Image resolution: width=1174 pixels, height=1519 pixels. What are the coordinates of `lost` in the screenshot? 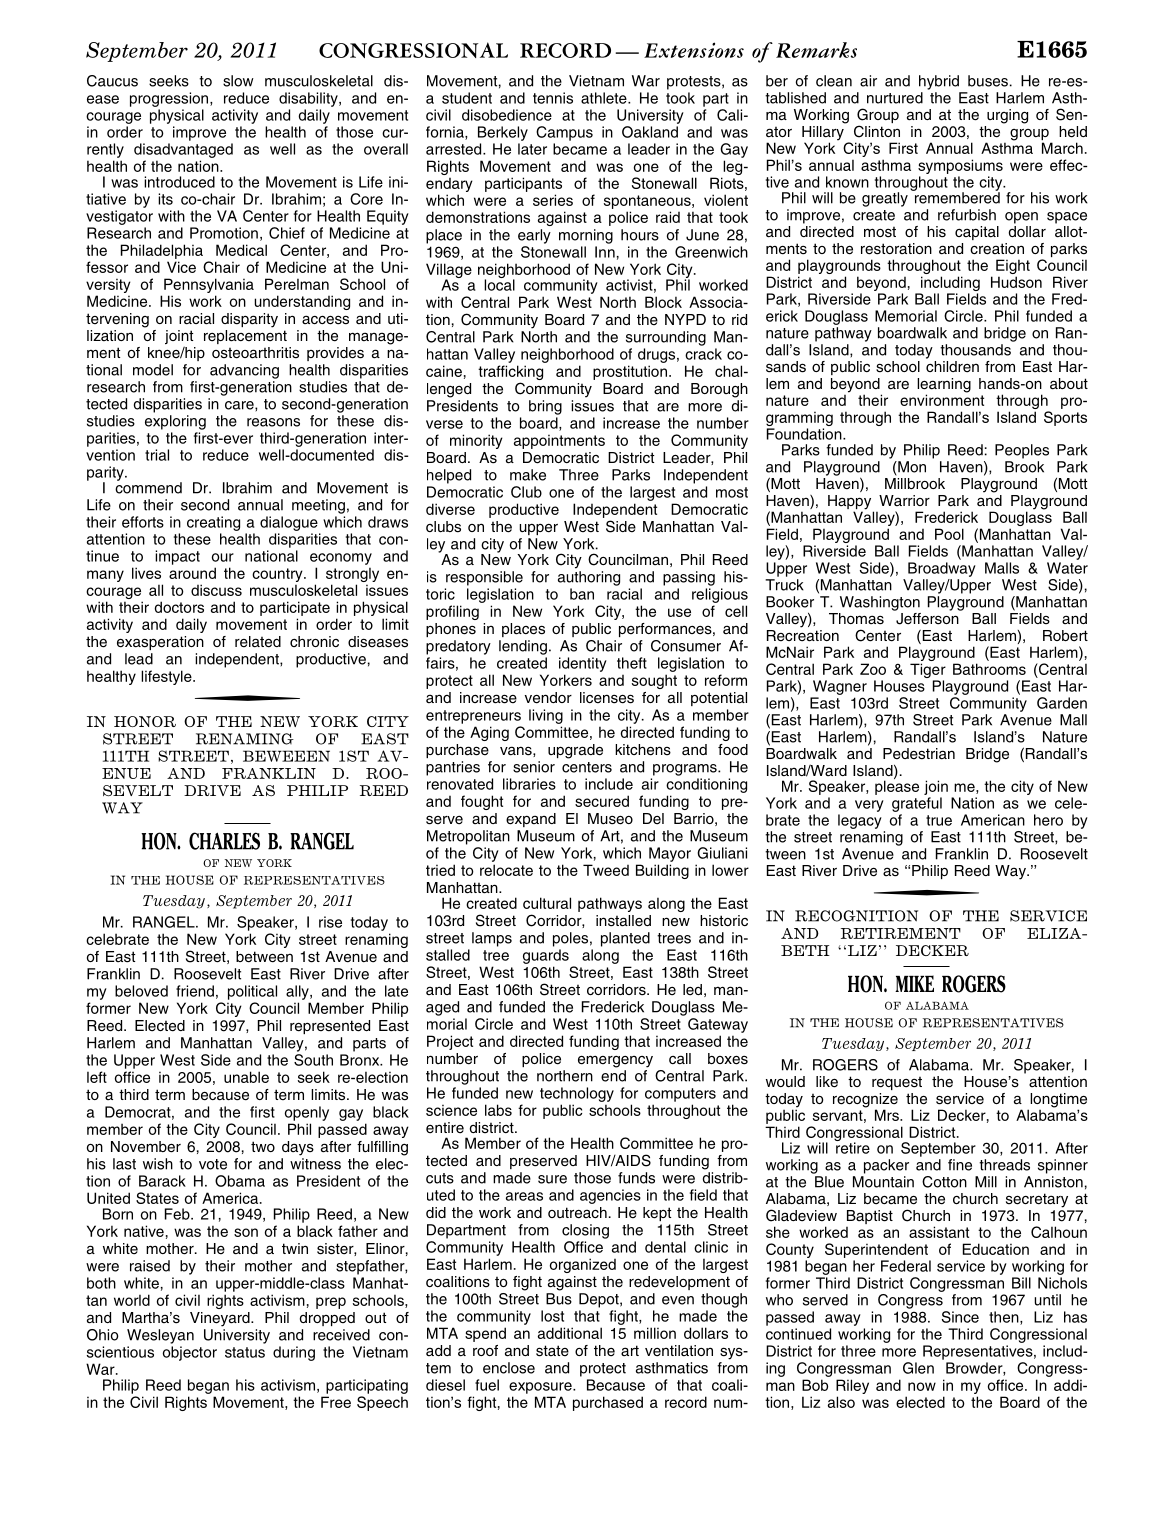 It's located at (552, 1316).
